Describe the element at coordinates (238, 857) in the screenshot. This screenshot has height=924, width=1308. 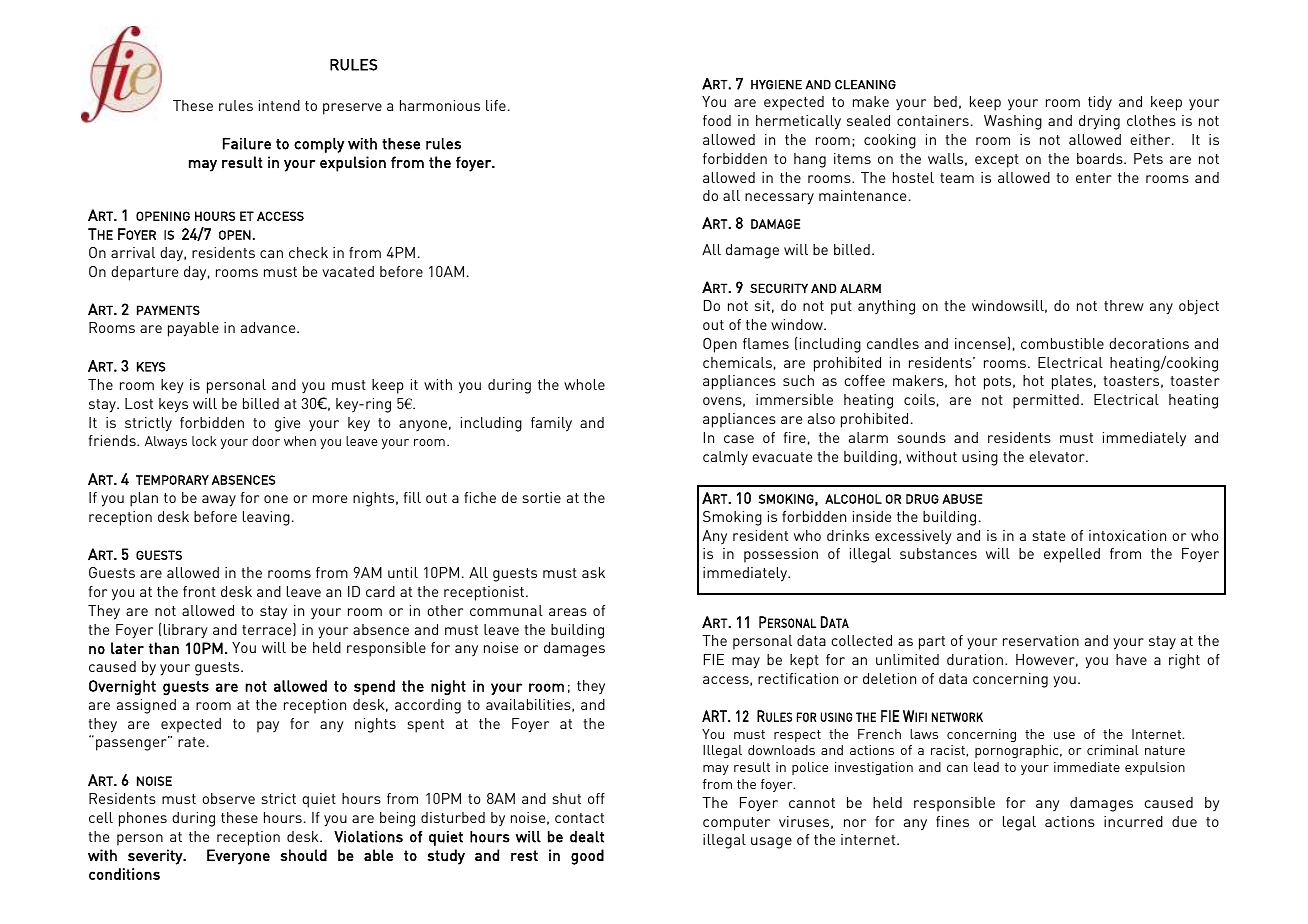
I see `Everyone` at that location.
